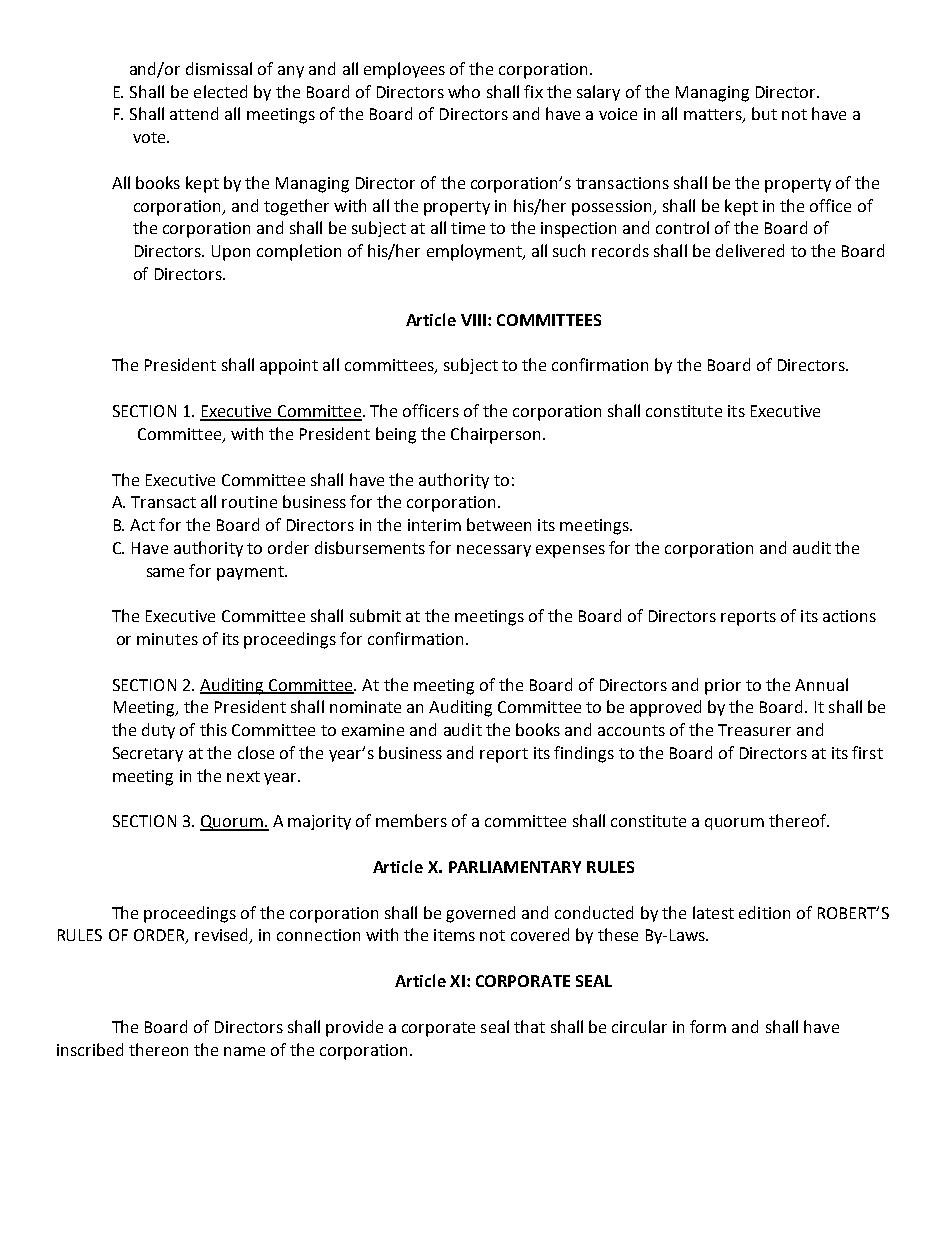 The image size is (952, 1233). I want to click on necessary, so click(494, 551).
